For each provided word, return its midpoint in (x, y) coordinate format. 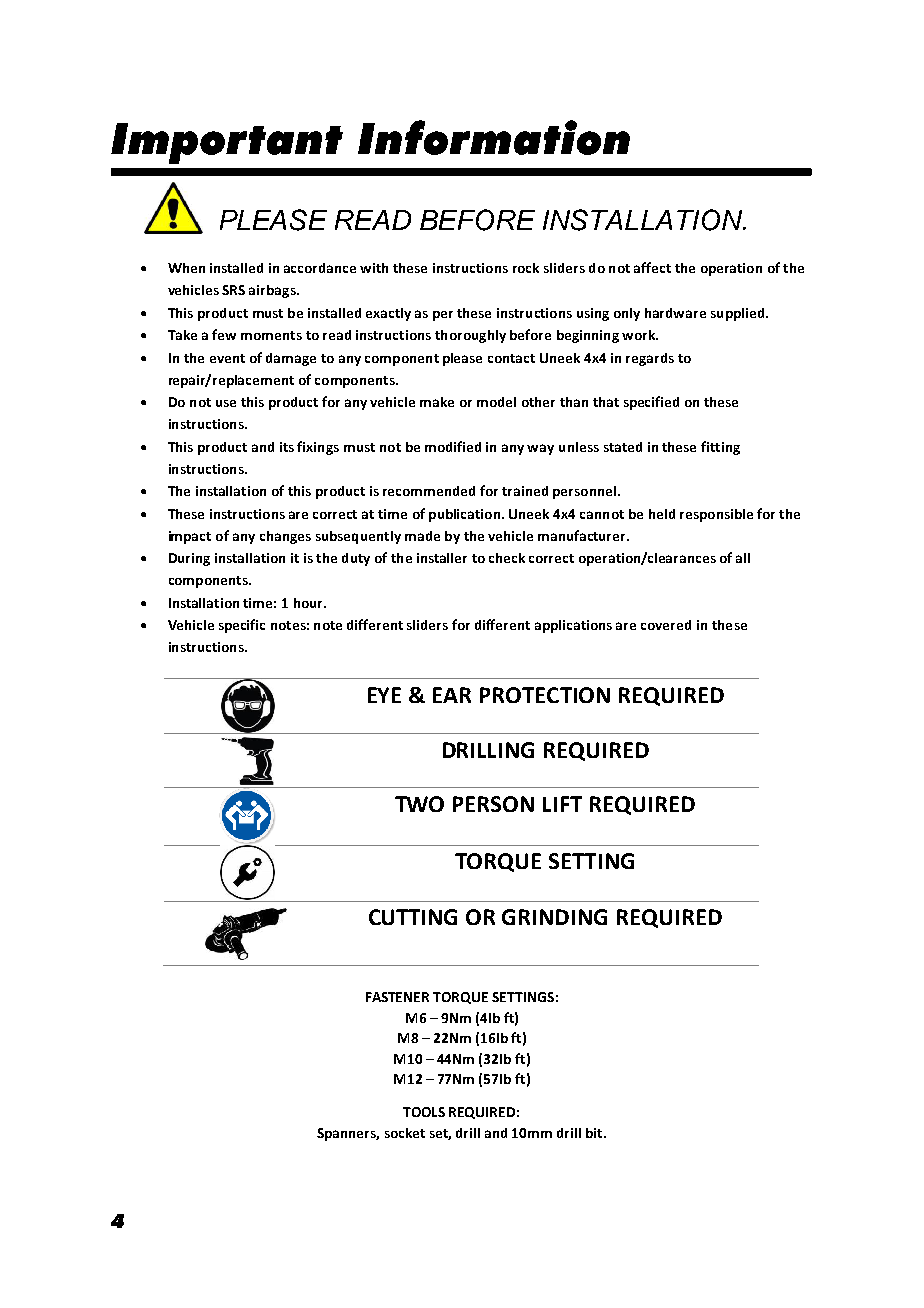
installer (442, 558)
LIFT (562, 804)
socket (405, 1133)
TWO (419, 804)
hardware (675, 313)
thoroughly (470, 336)
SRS (233, 290)
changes (285, 537)
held (662, 514)
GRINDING (554, 917)
